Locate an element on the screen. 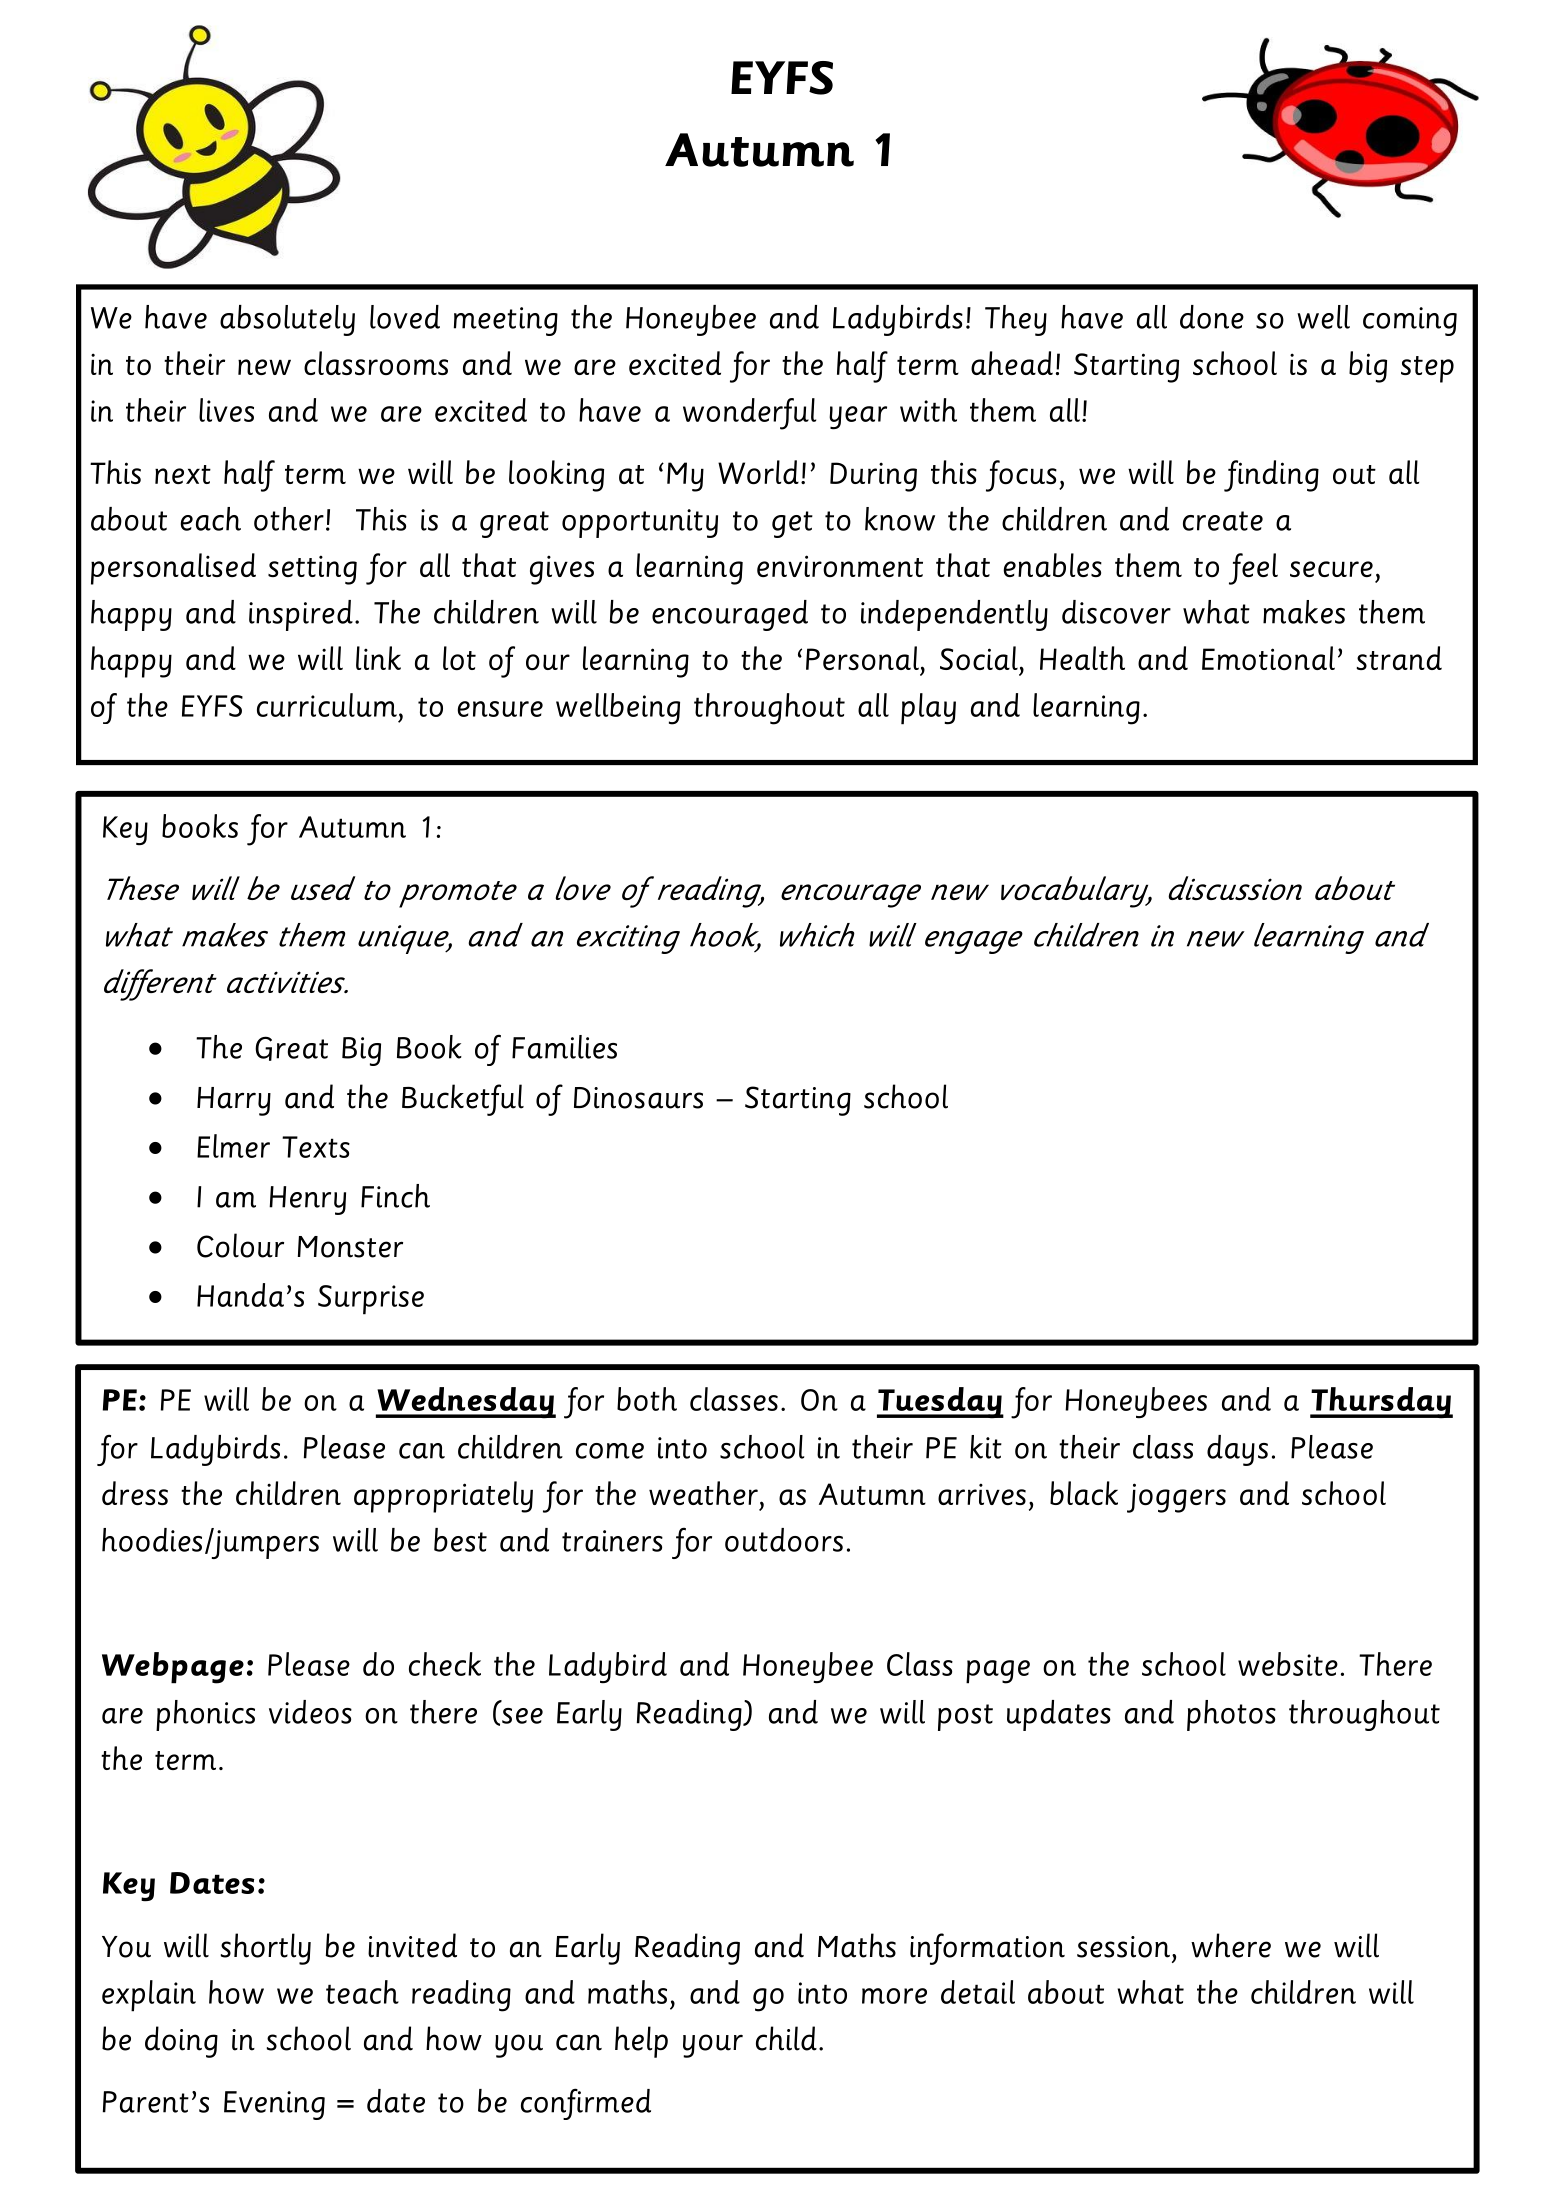 Image resolution: width=1560 pixels, height=2206 pixels. both is located at coordinates (647, 1399).
